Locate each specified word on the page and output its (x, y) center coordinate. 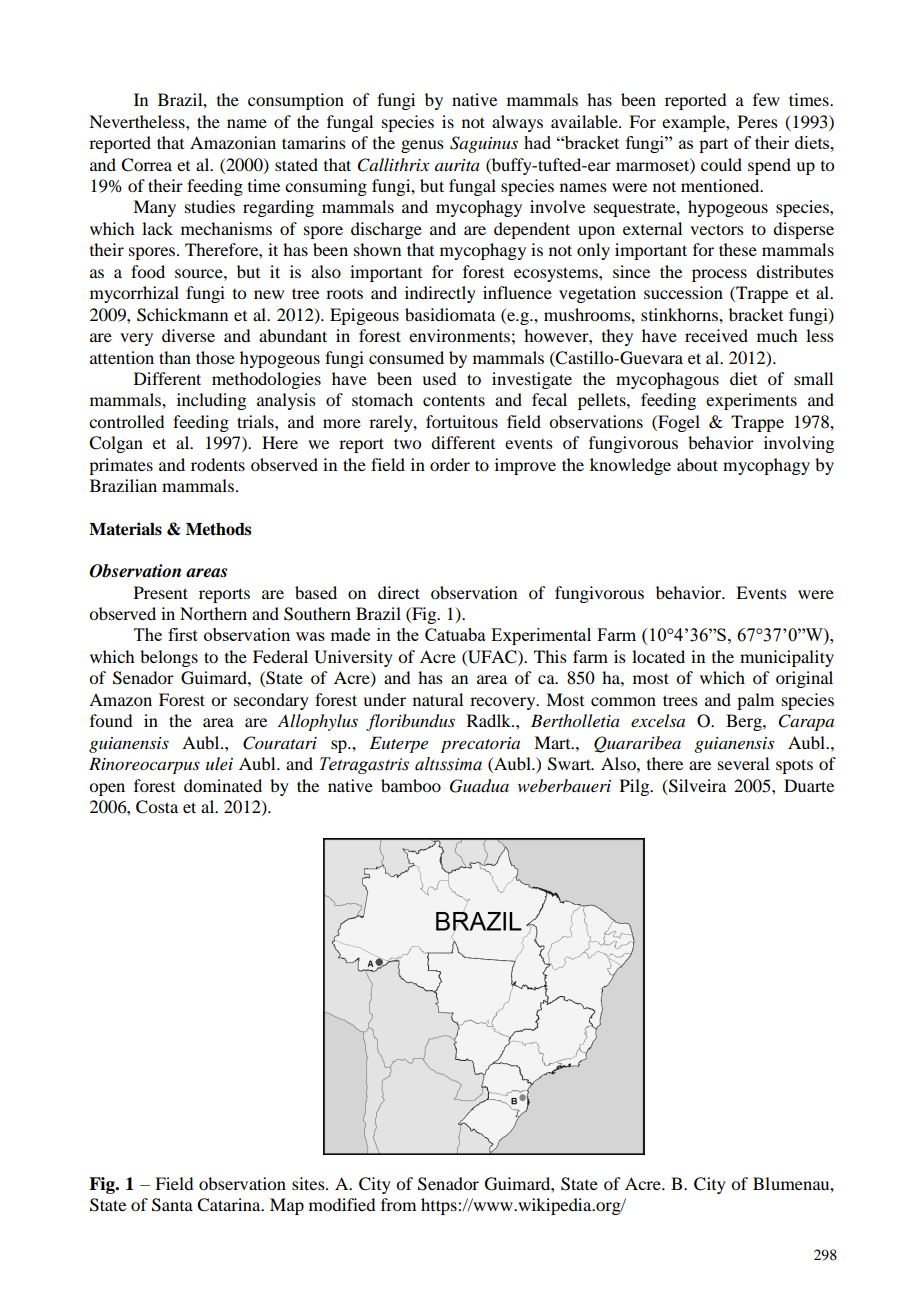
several (743, 763)
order (450, 464)
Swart (571, 764)
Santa (172, 1205)
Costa (157, 807)
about (697, 464)
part (713, 145)
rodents (218, 464)
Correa (146, 165)
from (398, 1204)
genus (422, 146)
